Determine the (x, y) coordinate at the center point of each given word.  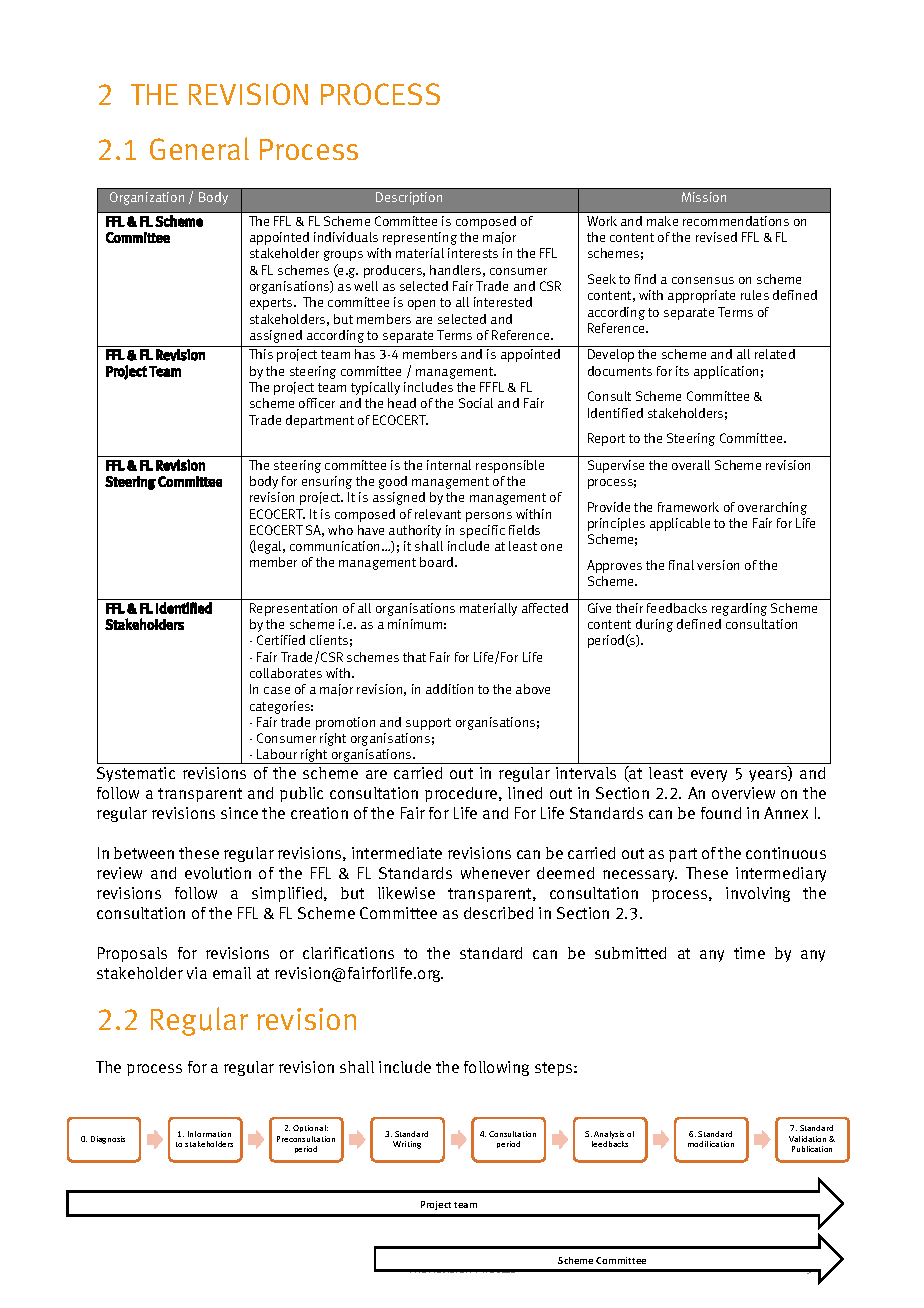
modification (711, 1144)
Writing (407, 1145)
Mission (704, 197)
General (199, 148)
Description (409, 198)
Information (209, 1134)
